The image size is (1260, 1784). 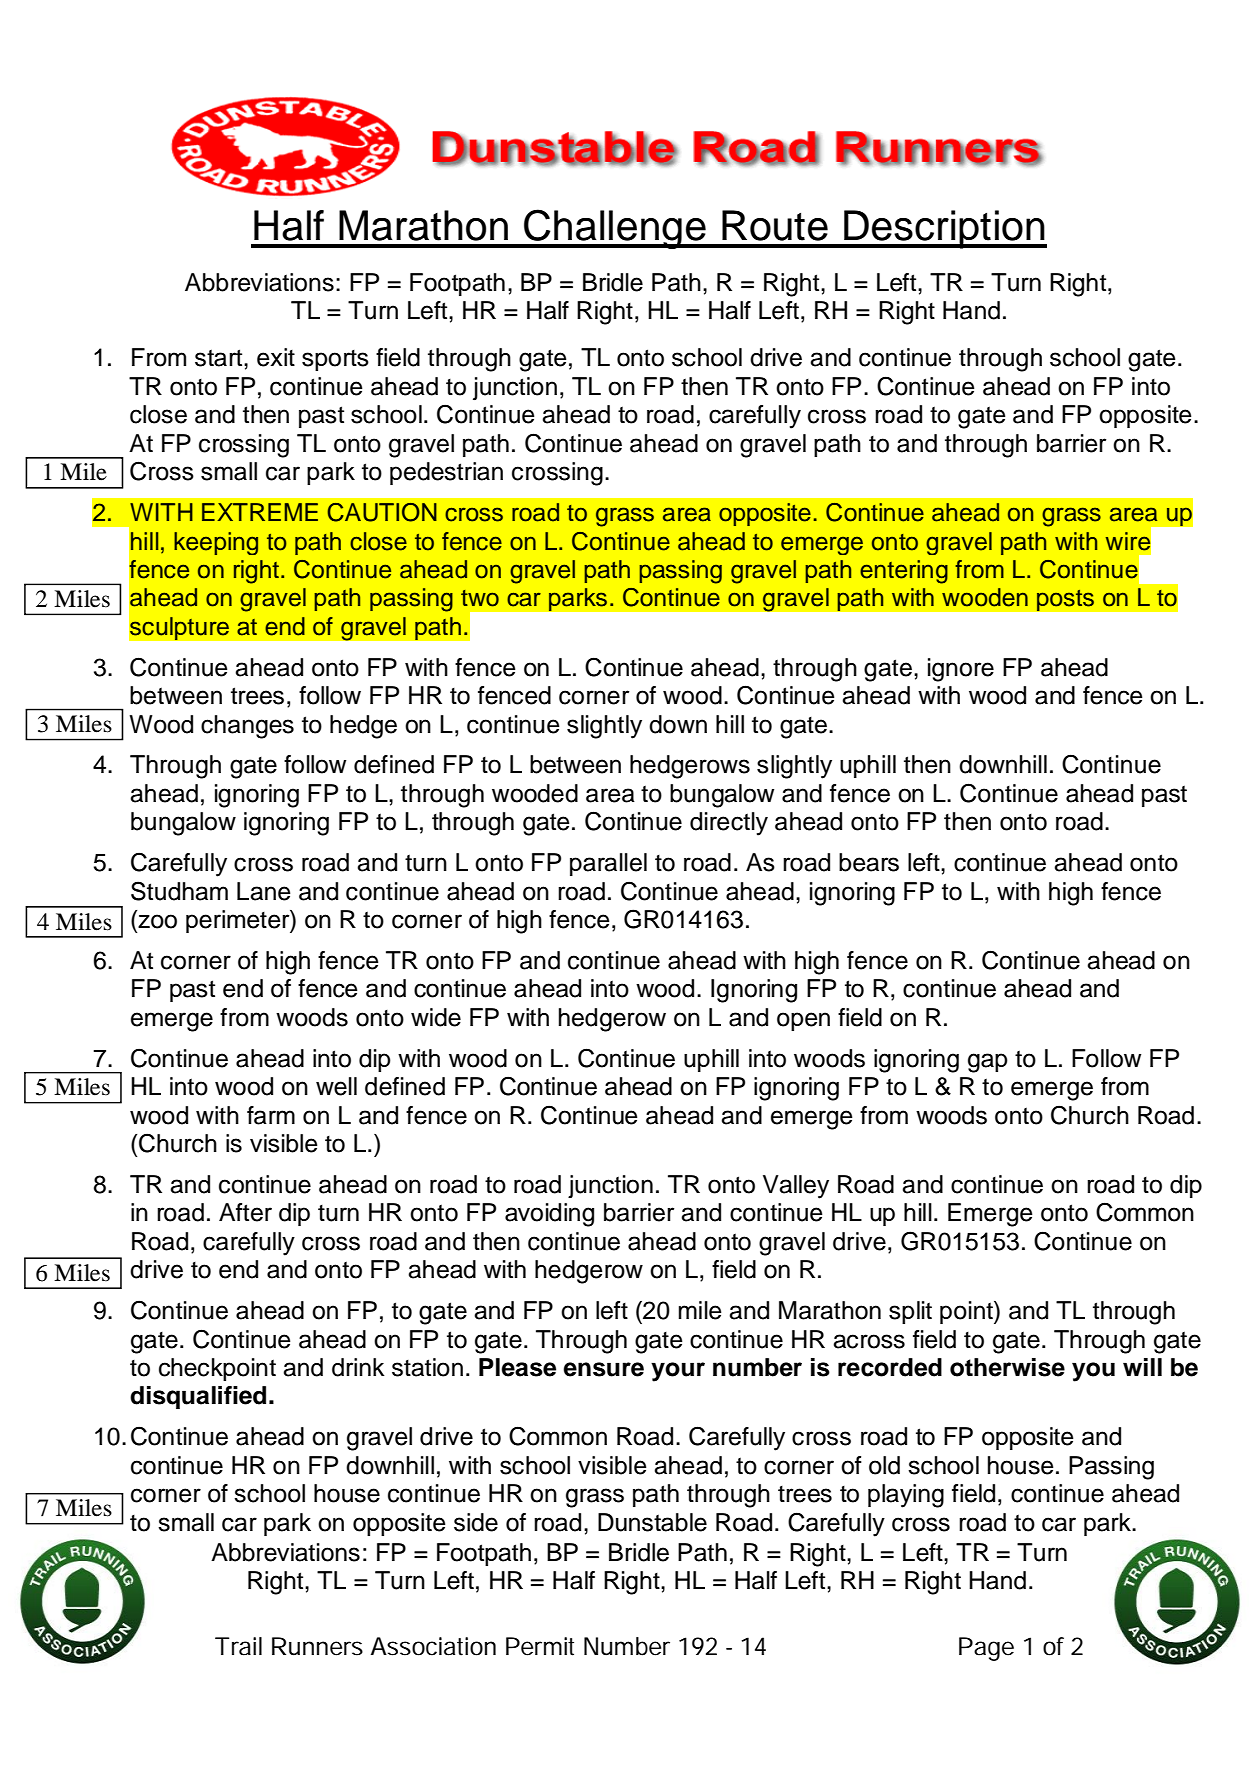 I want to click on playing, so click(x=906, y=1496).
